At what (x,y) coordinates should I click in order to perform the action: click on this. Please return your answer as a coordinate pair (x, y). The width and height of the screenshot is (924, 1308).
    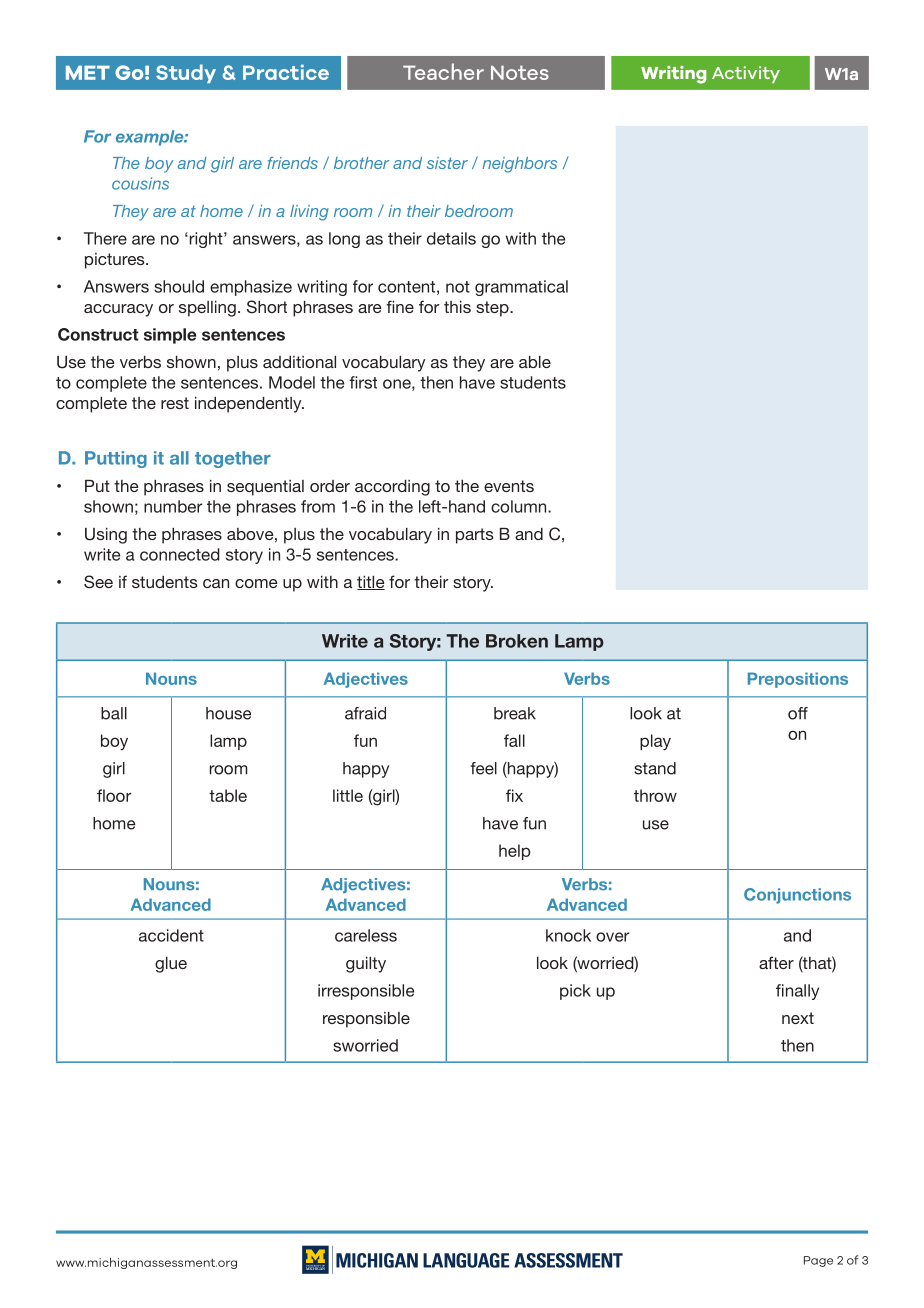
    Looking at the image, I should click on (457, 307).
